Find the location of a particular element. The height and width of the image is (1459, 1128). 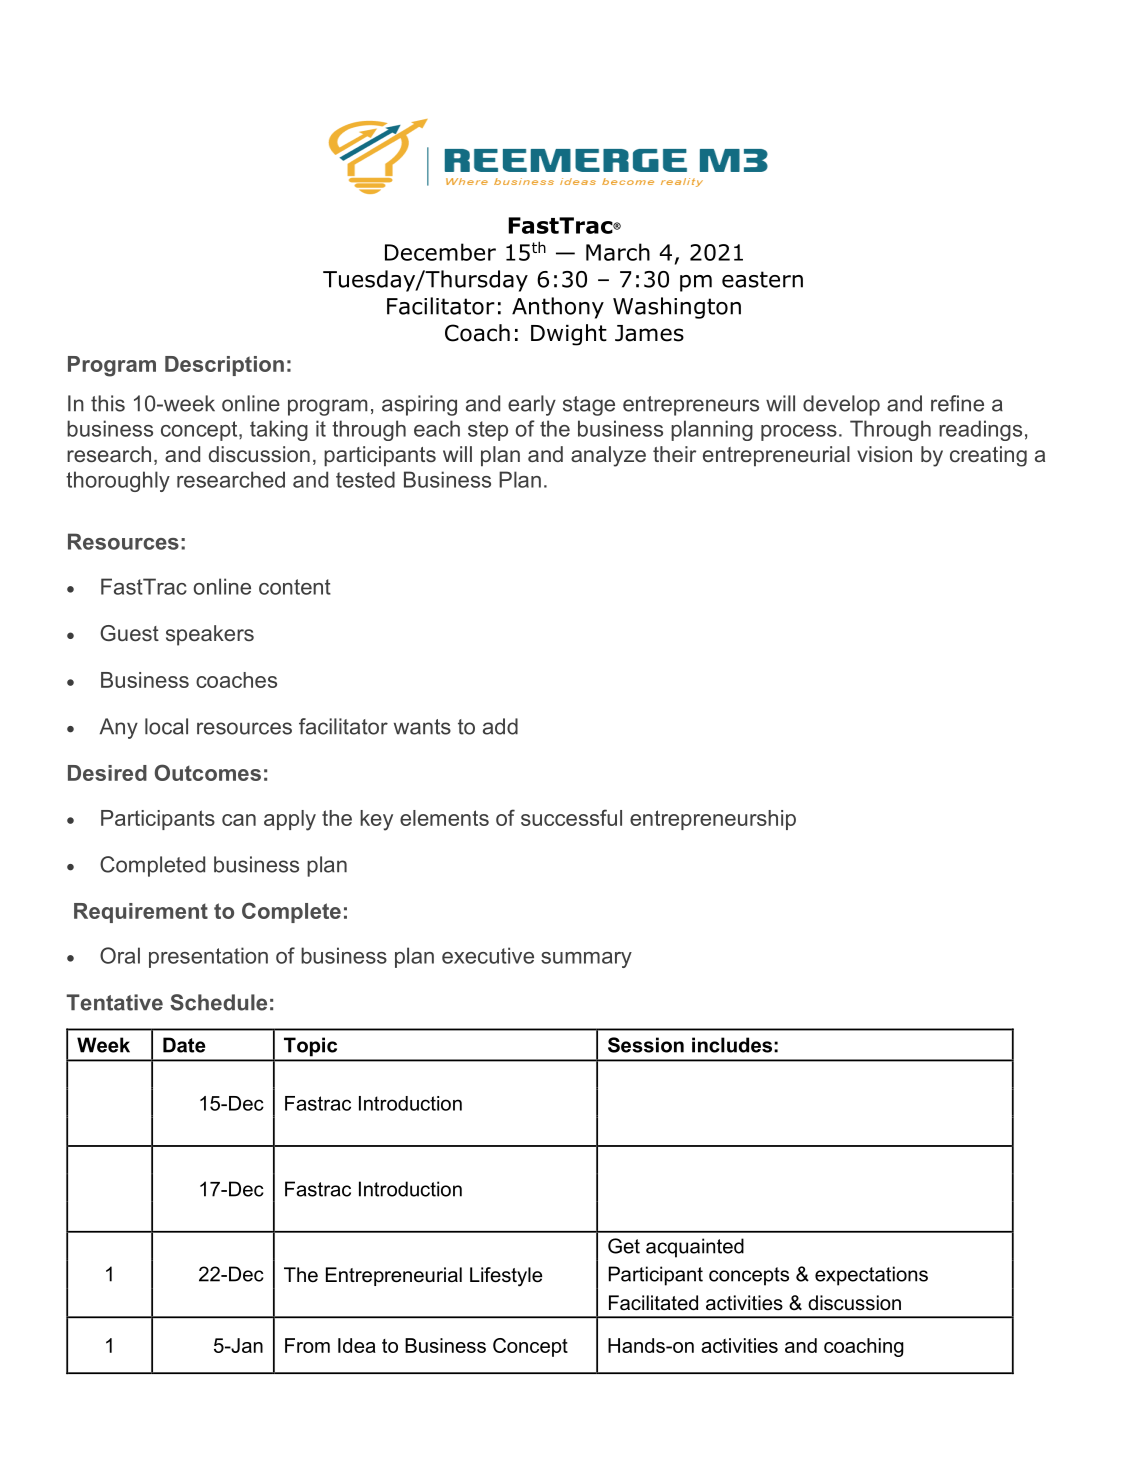

presentation is located at coordinates (208, 957).
